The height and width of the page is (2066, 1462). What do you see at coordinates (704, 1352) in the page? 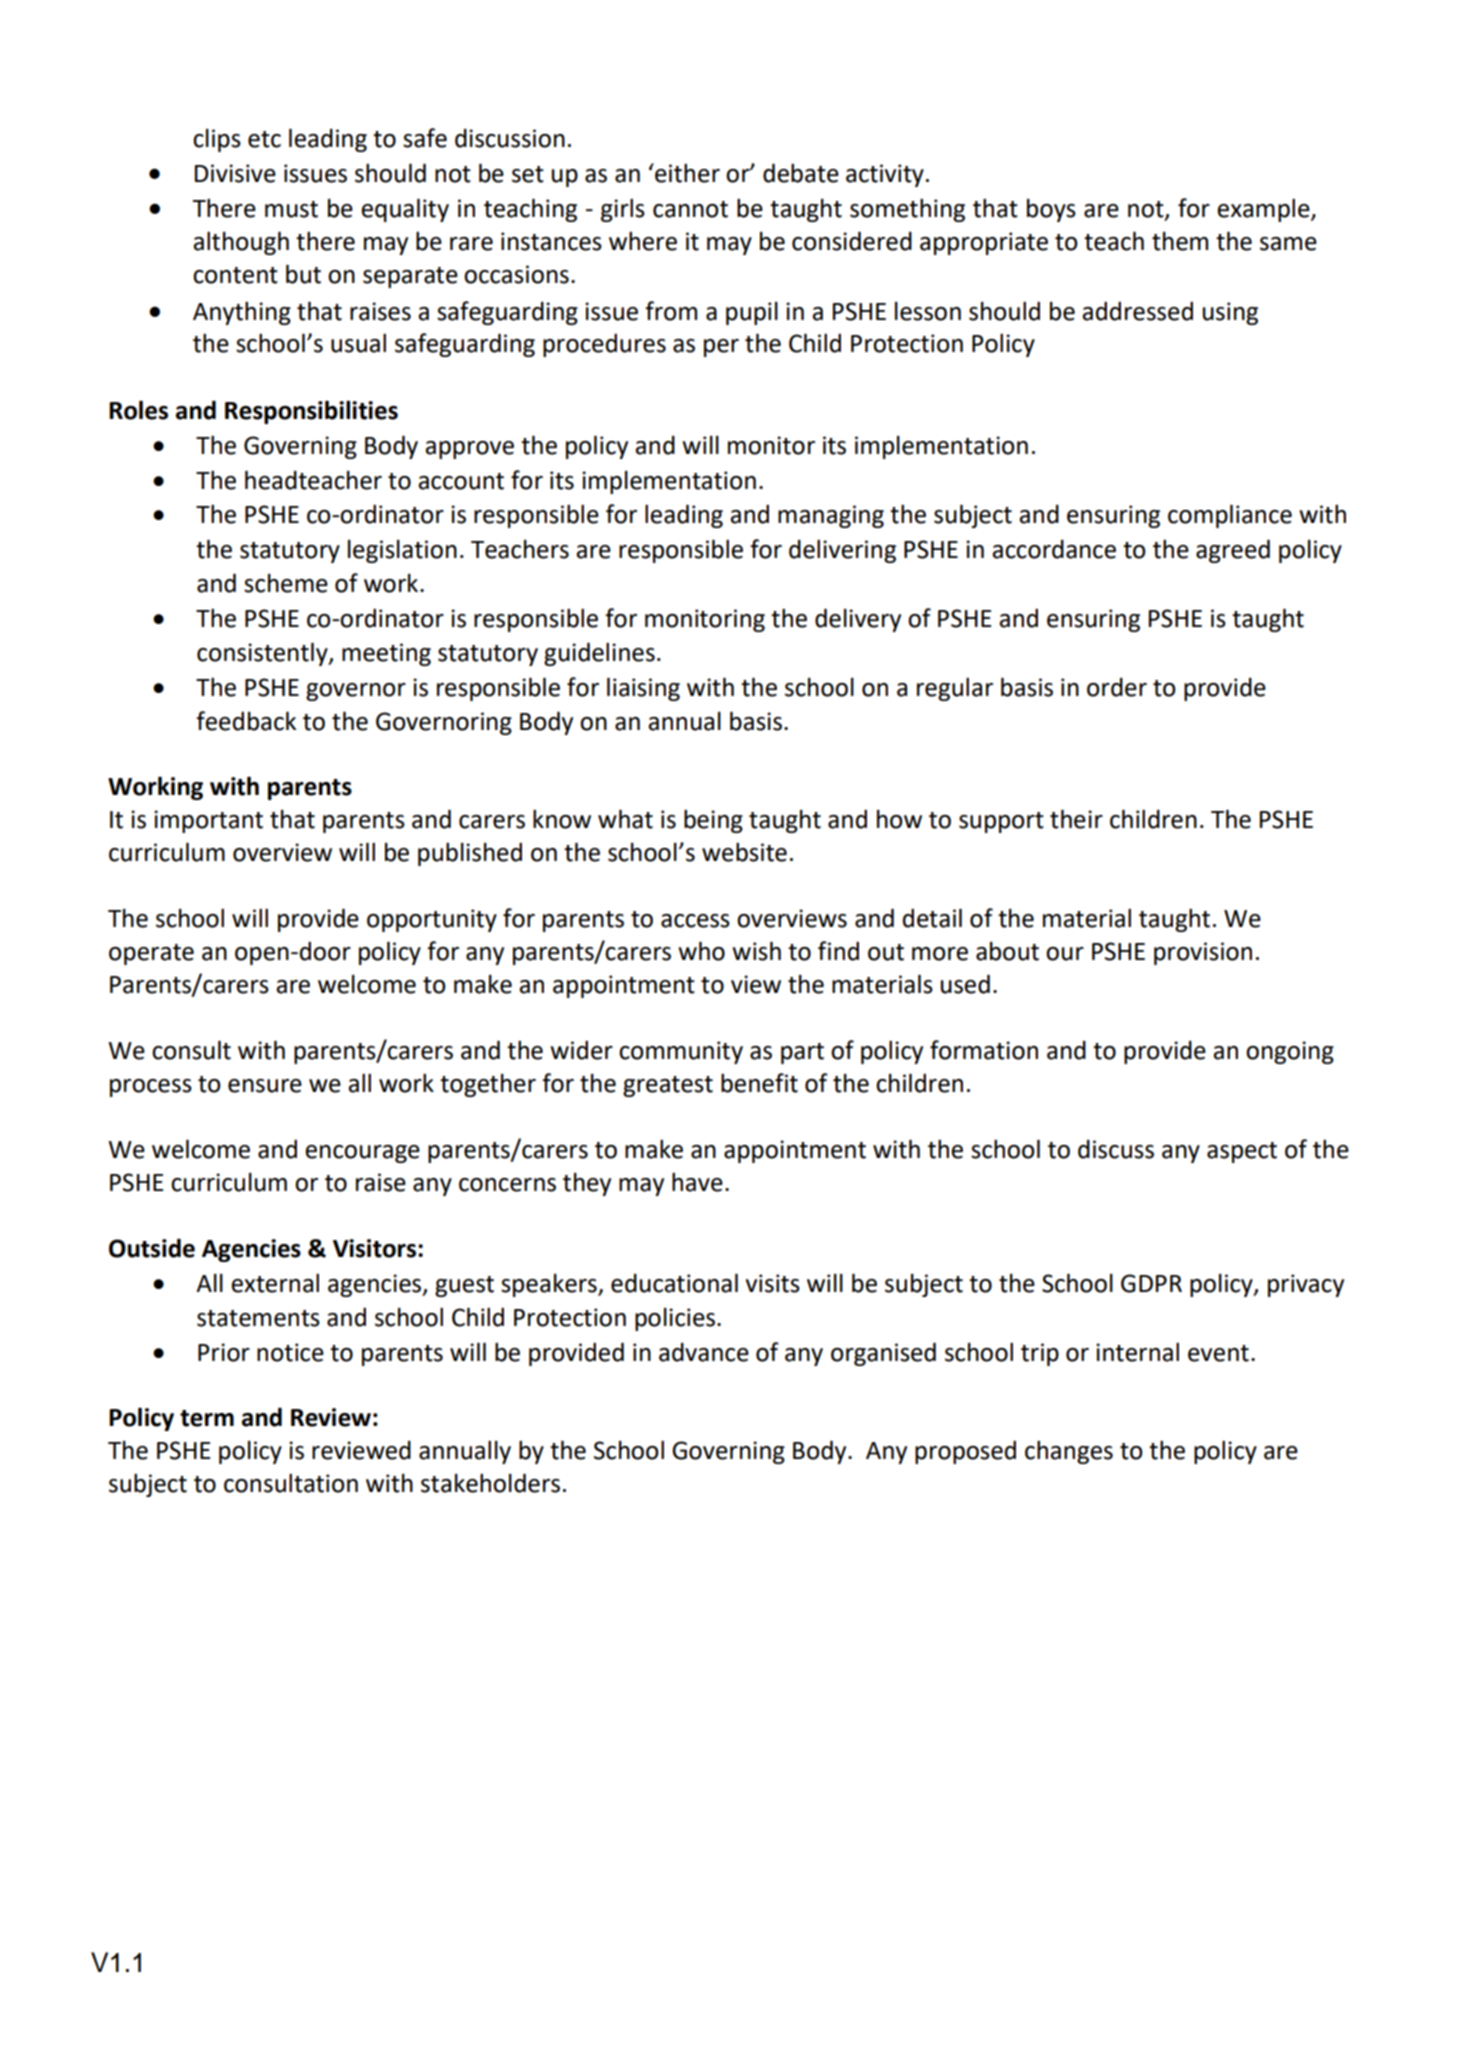
I see `advance` at bounding box center [704, 1352].
